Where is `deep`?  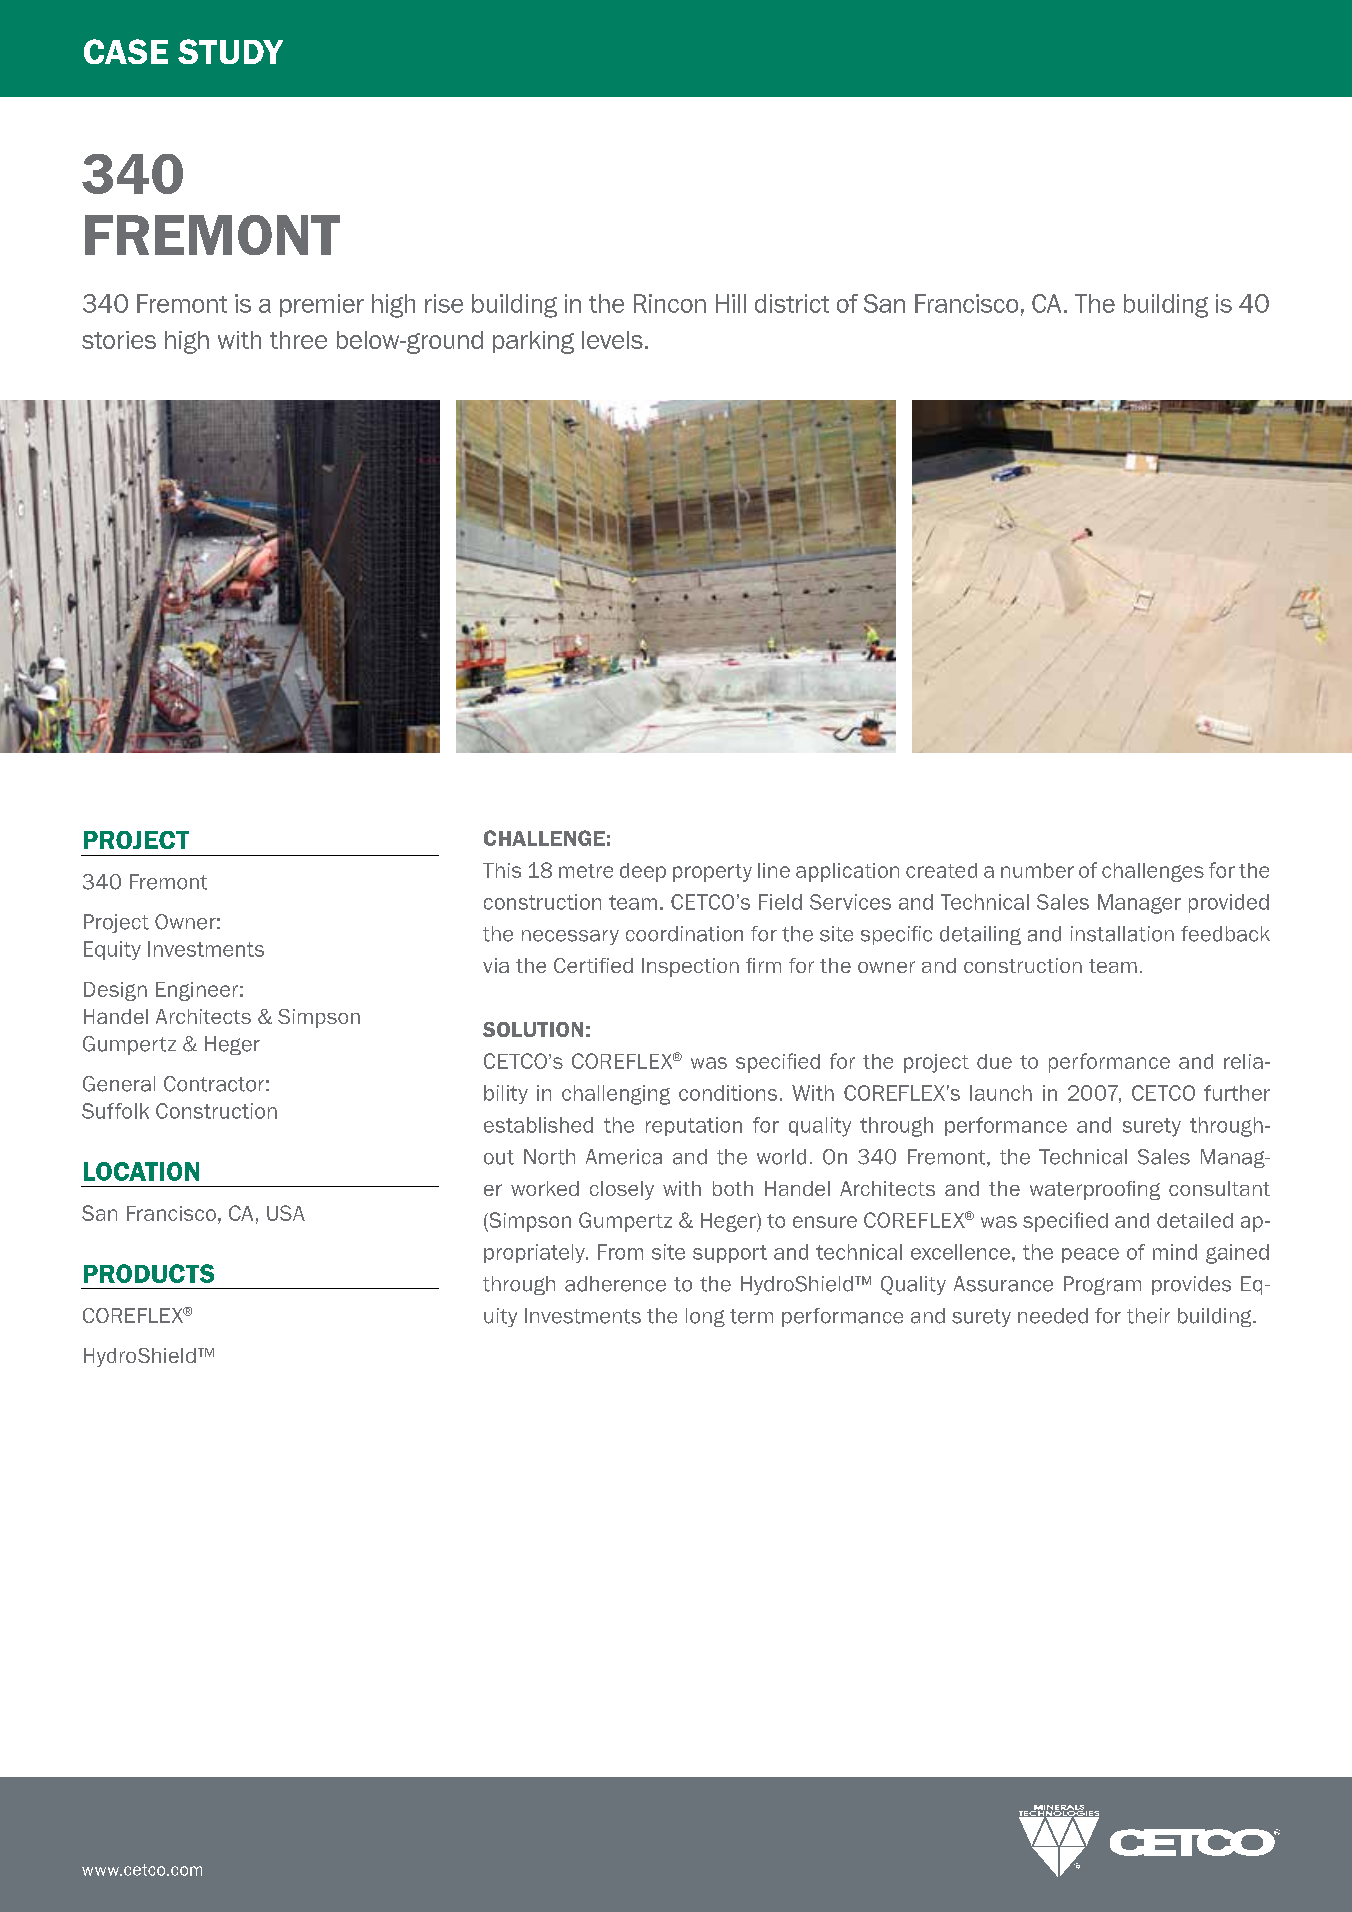 deep is located at coordinates (643, 872).
